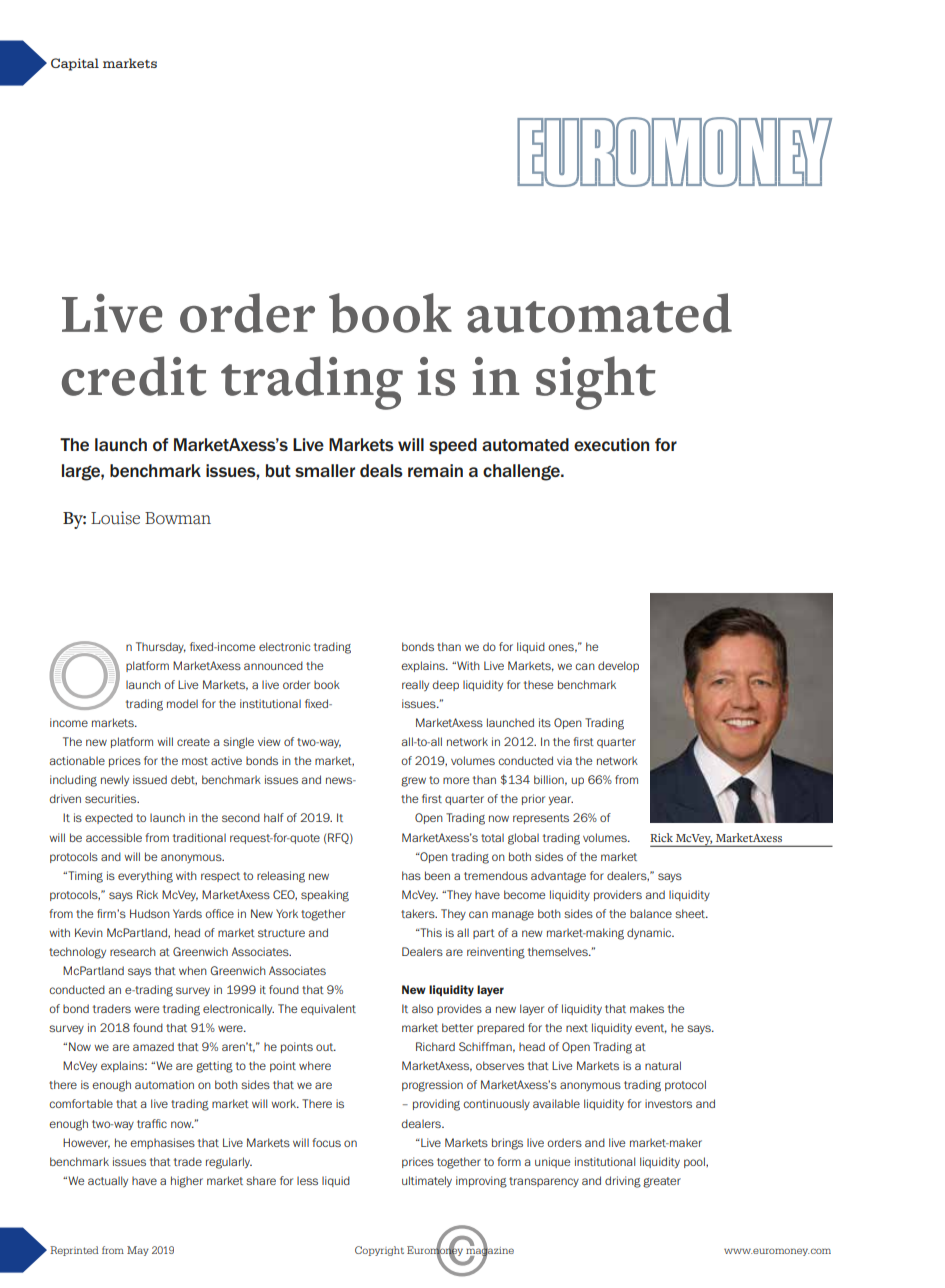  I want to click on May, so click(138, 1251).
